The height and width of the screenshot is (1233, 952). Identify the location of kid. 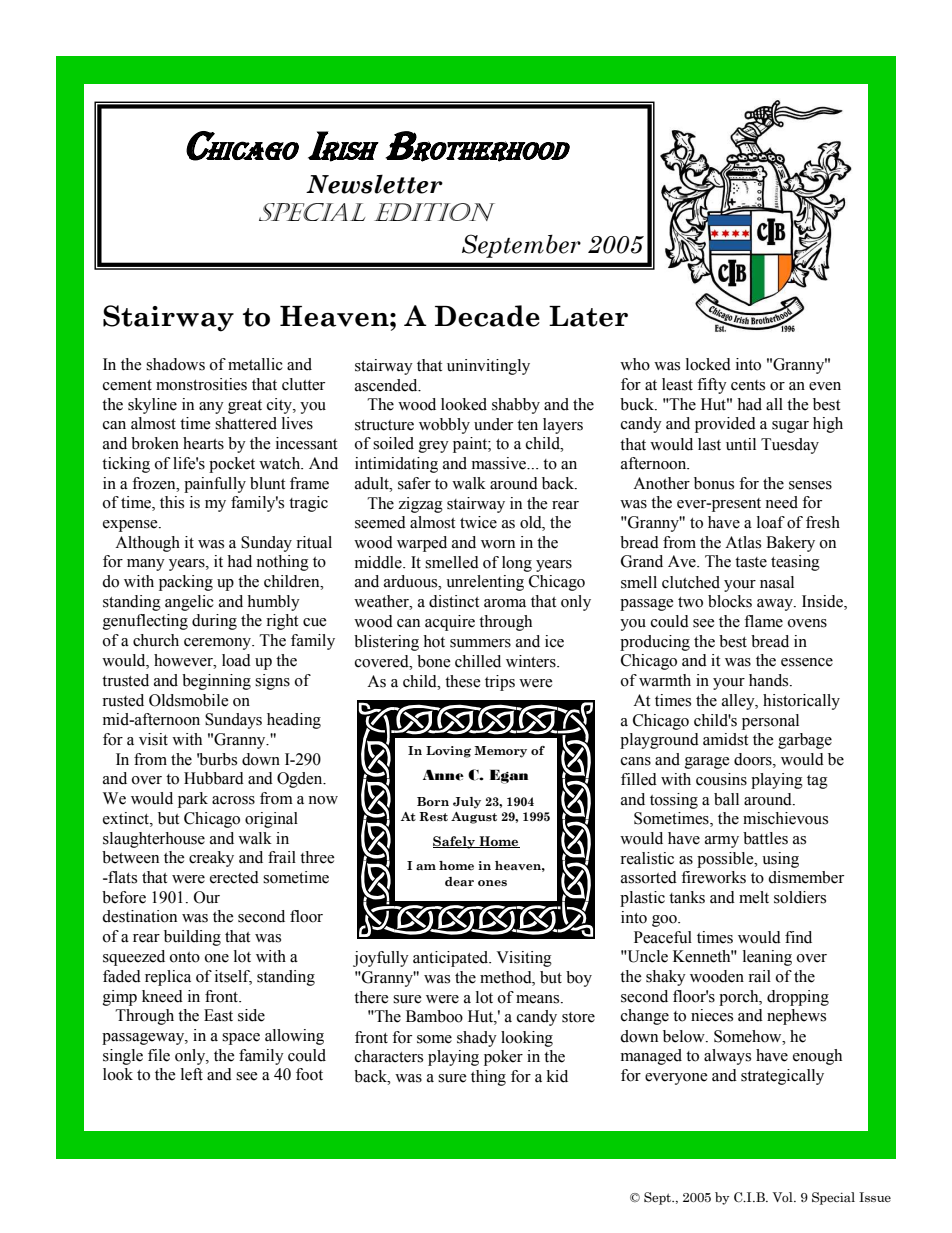
(557, 1076).
